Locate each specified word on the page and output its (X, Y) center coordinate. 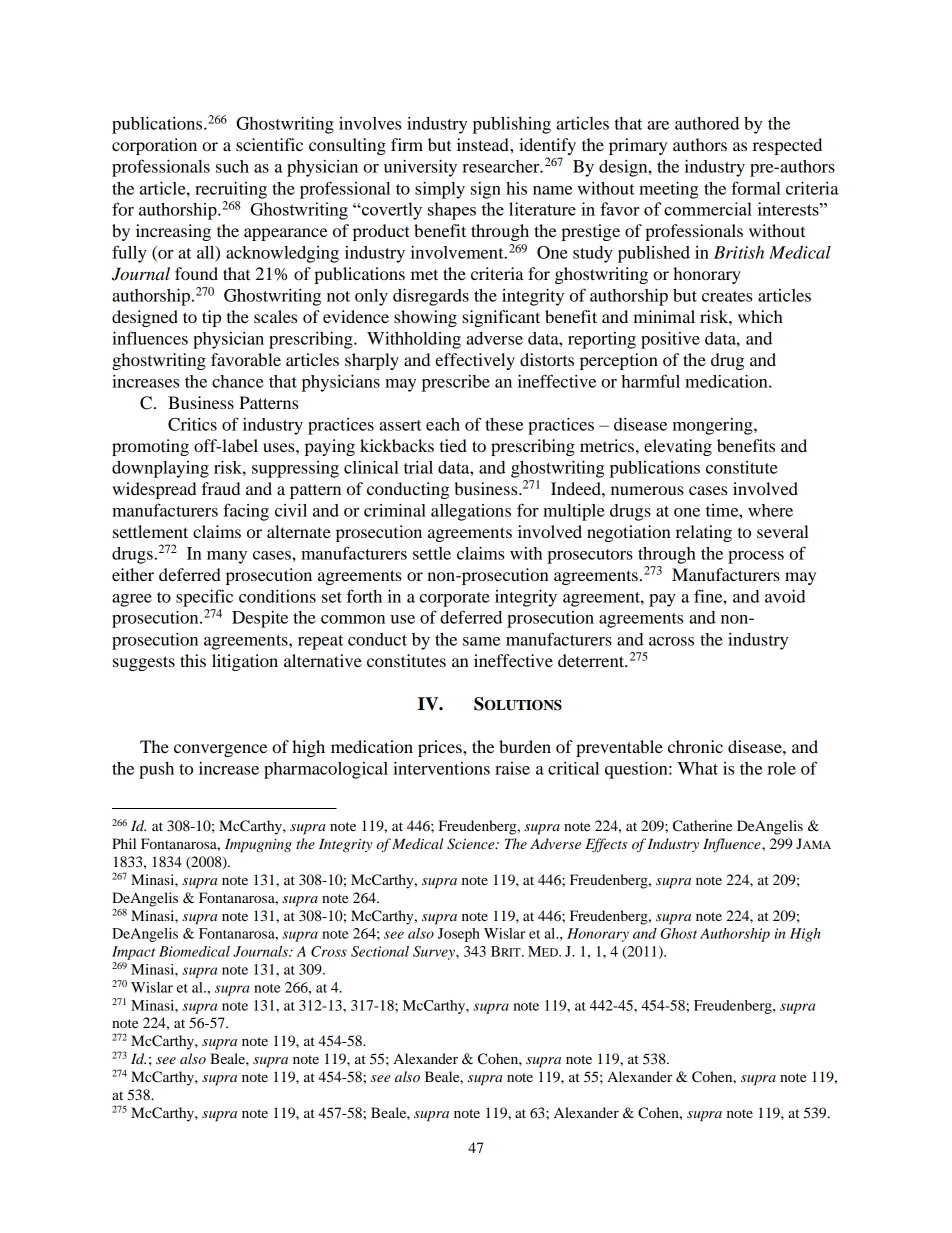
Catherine (702, 826)
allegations (471, 512)
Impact (133, 953)
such (232, 166)
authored (707, 123)
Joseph (459, 935)
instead (484, 144)
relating (704, 533)
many (227, 557)
